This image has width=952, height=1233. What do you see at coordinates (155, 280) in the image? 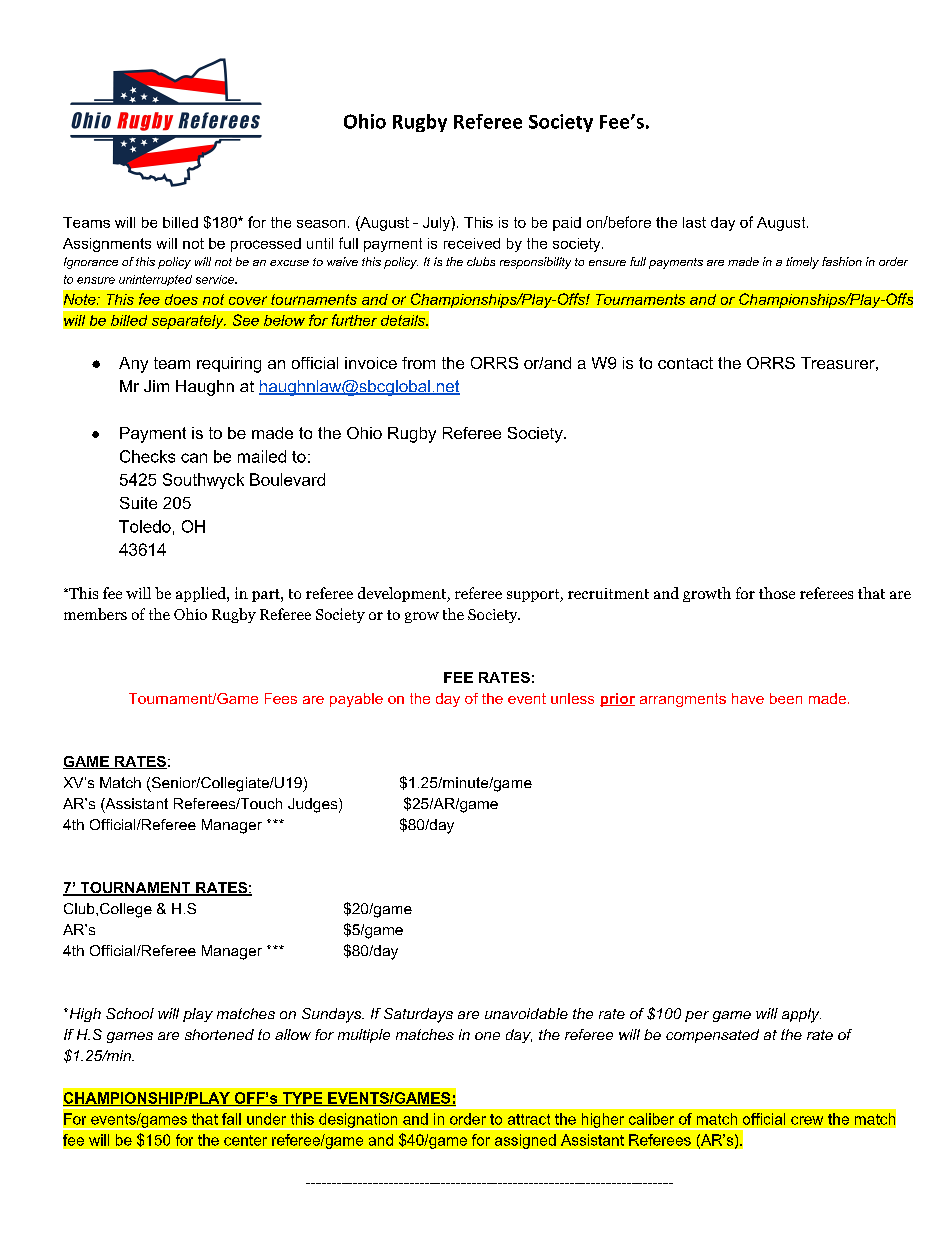
I see `uninterrupted` at bounding box center [155, 280].
